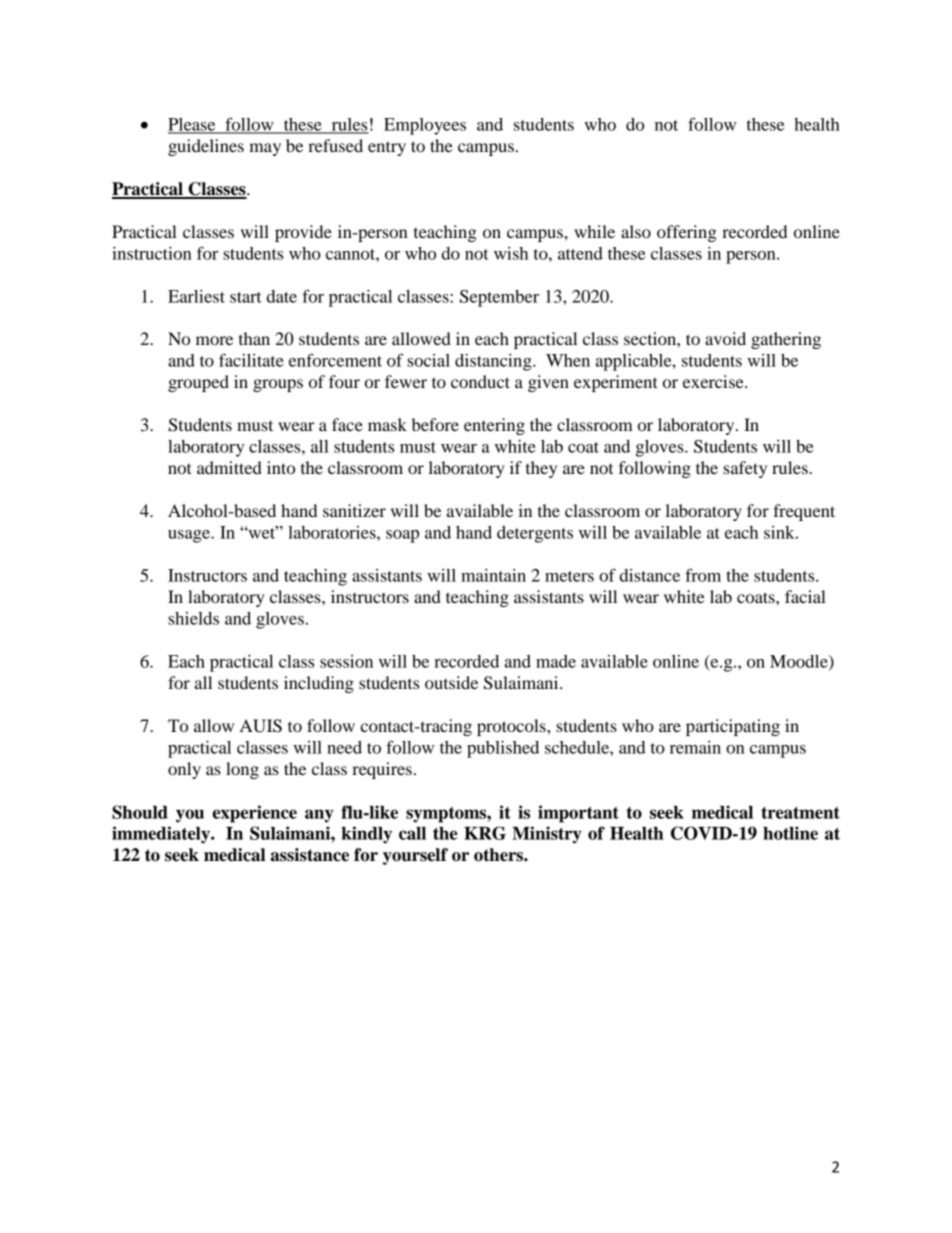  Describe the element at coordinates (451, 682) in the screenshot. I see `outside` at that location.
